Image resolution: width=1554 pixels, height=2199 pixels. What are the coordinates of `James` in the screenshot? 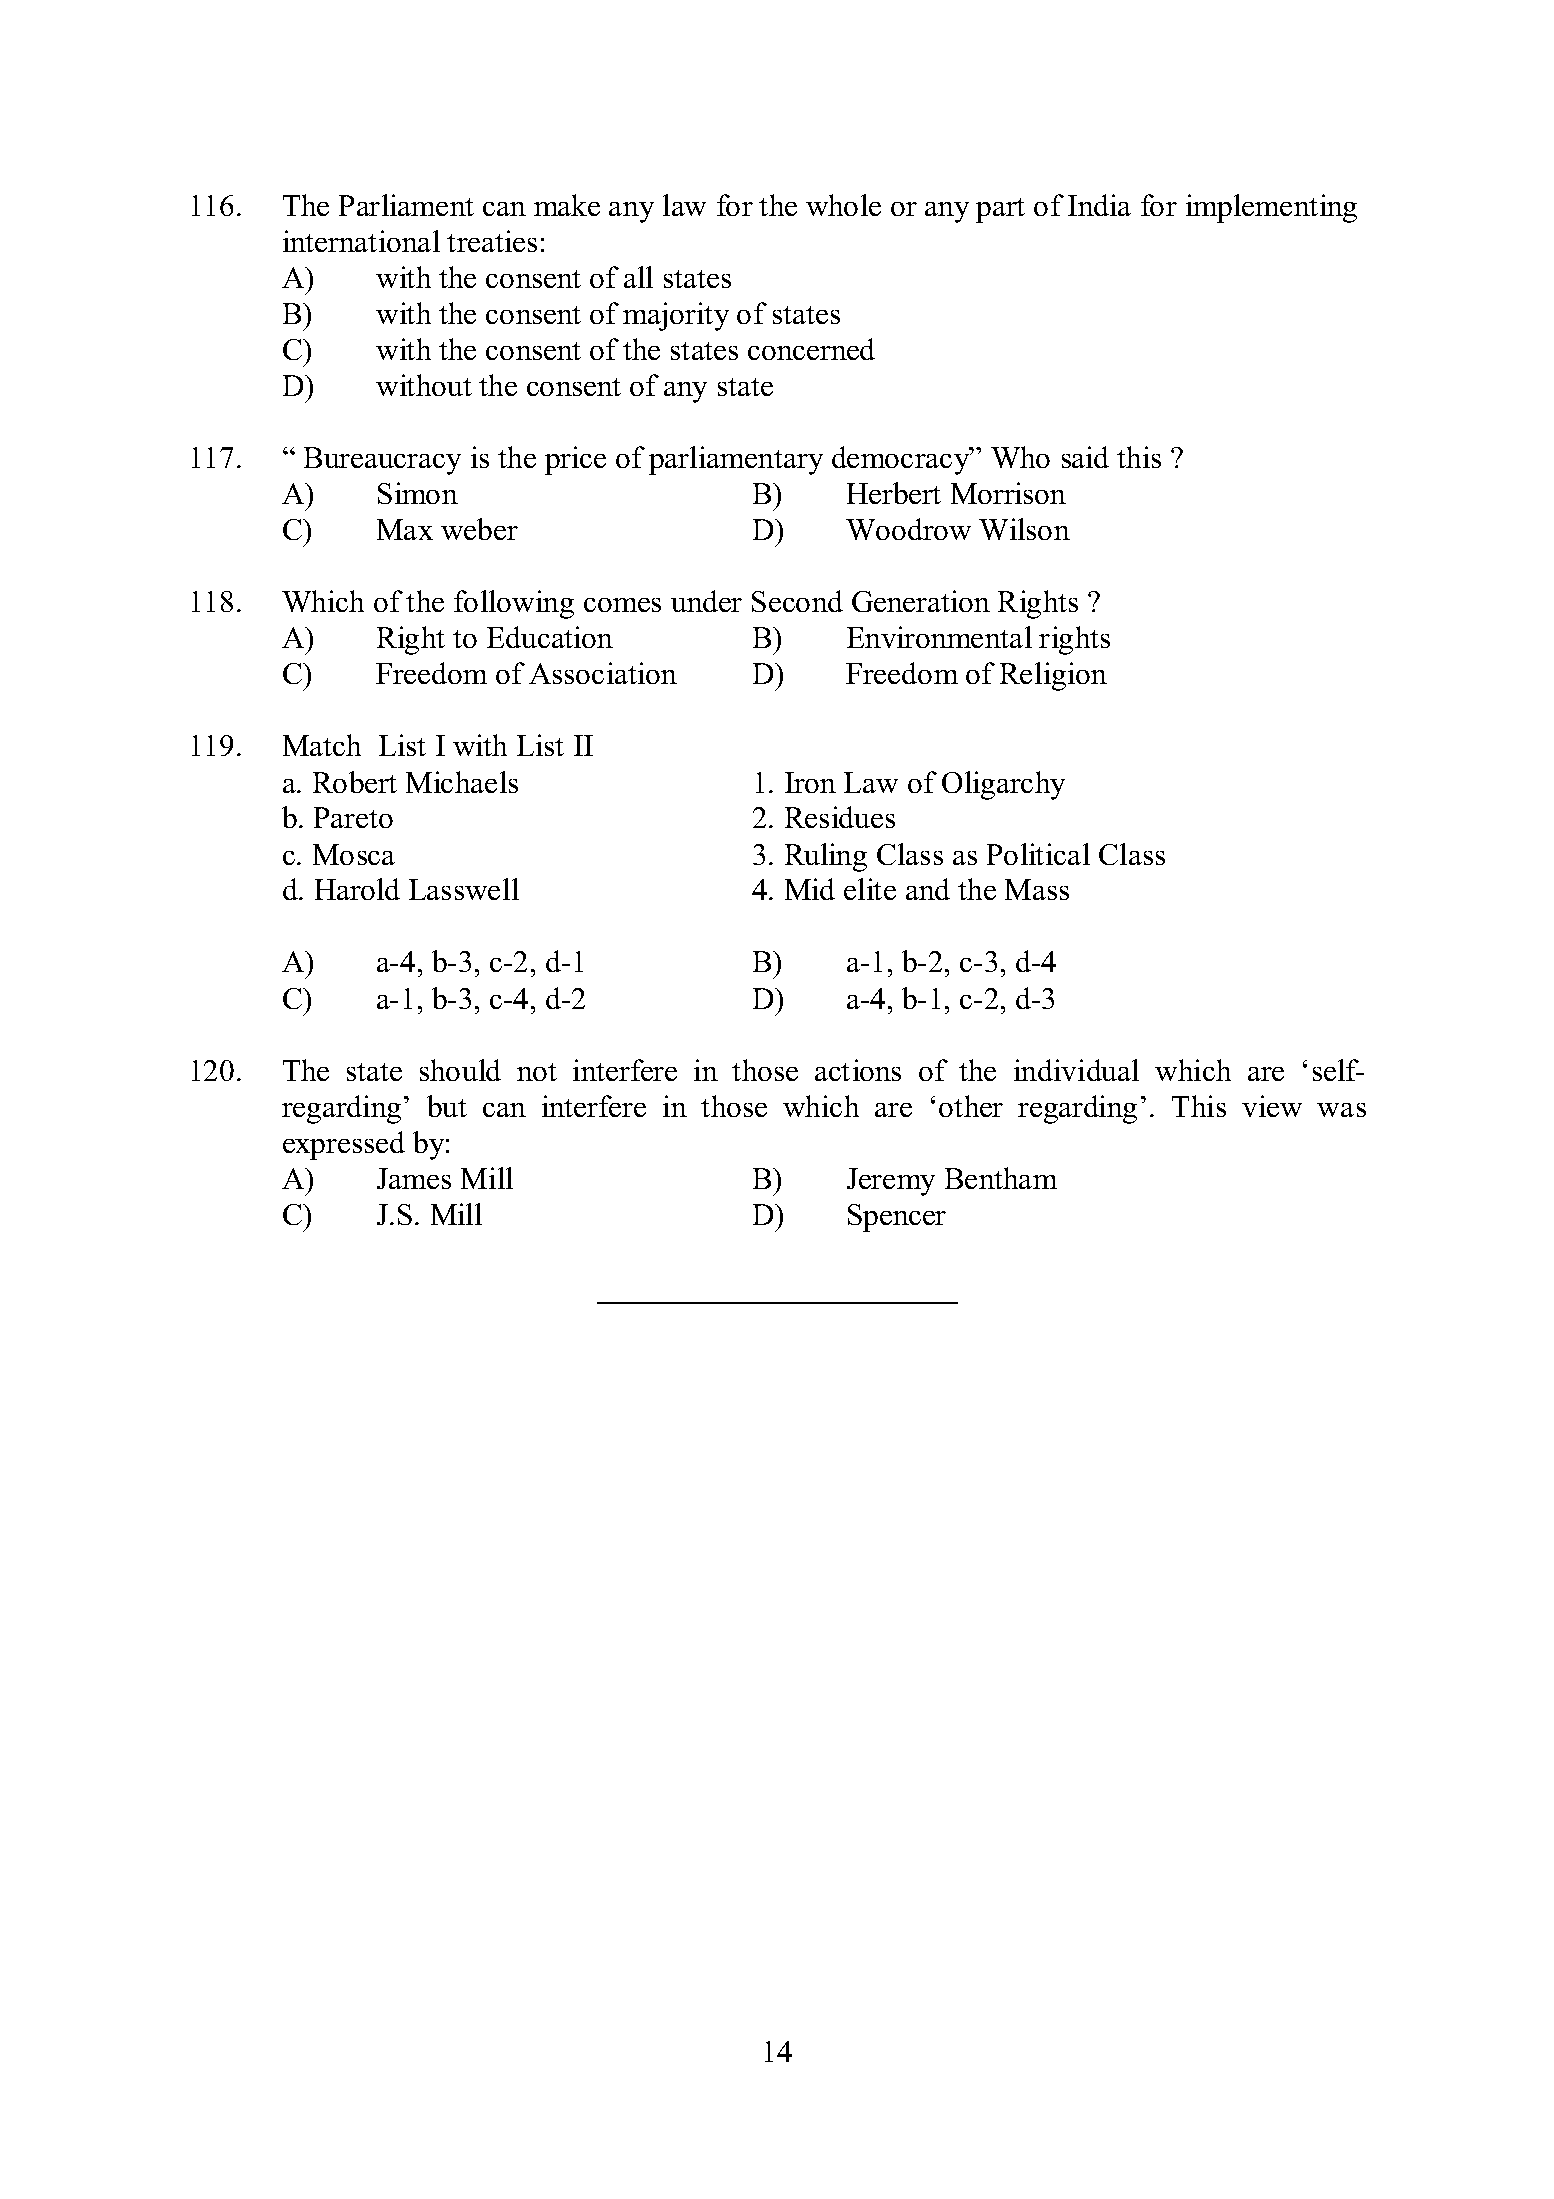 It's located at (414, 1178).
